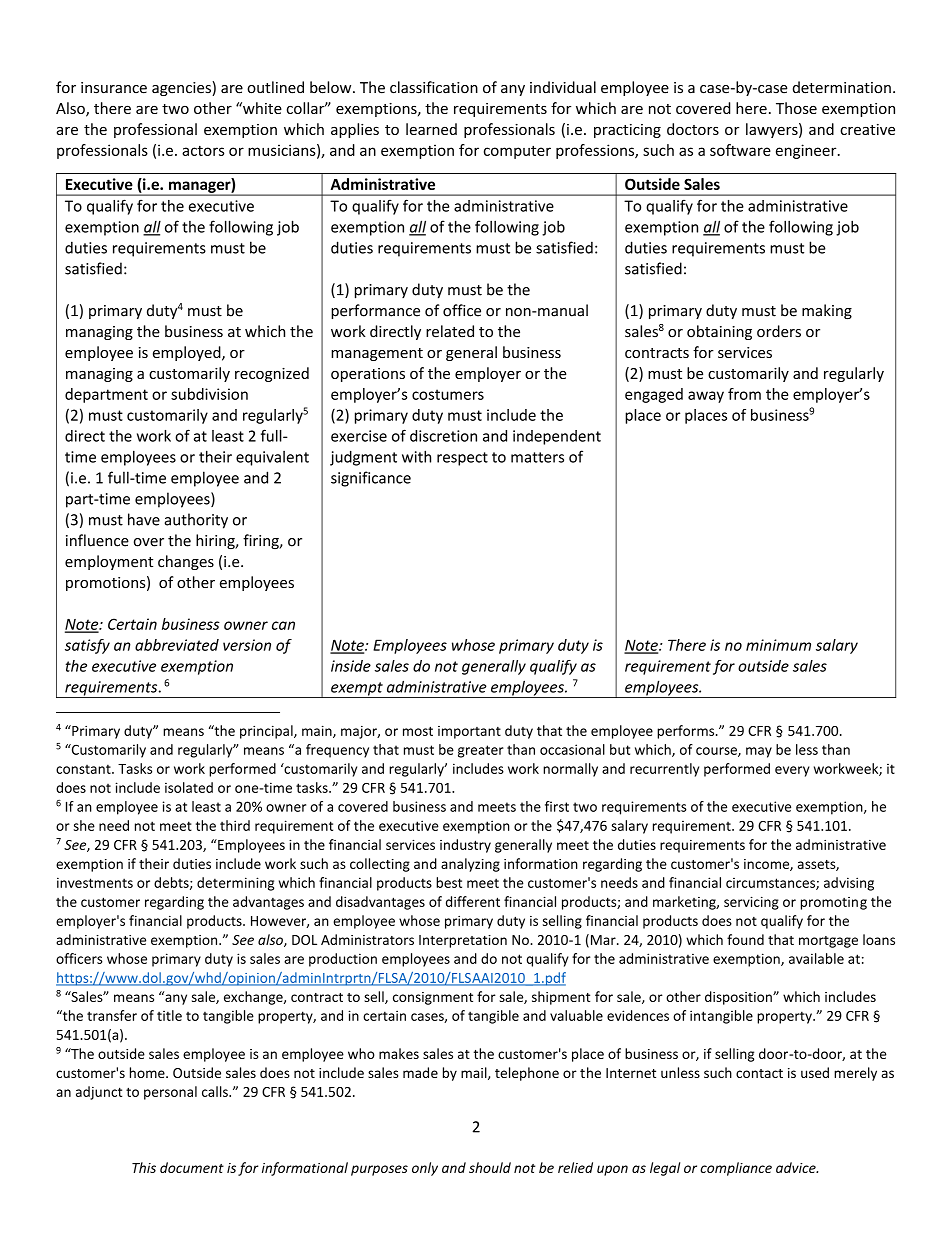 The image size is (952, 1233). Describe the element at coordinates (431, 129) in the image. I see `learned` at that location.
